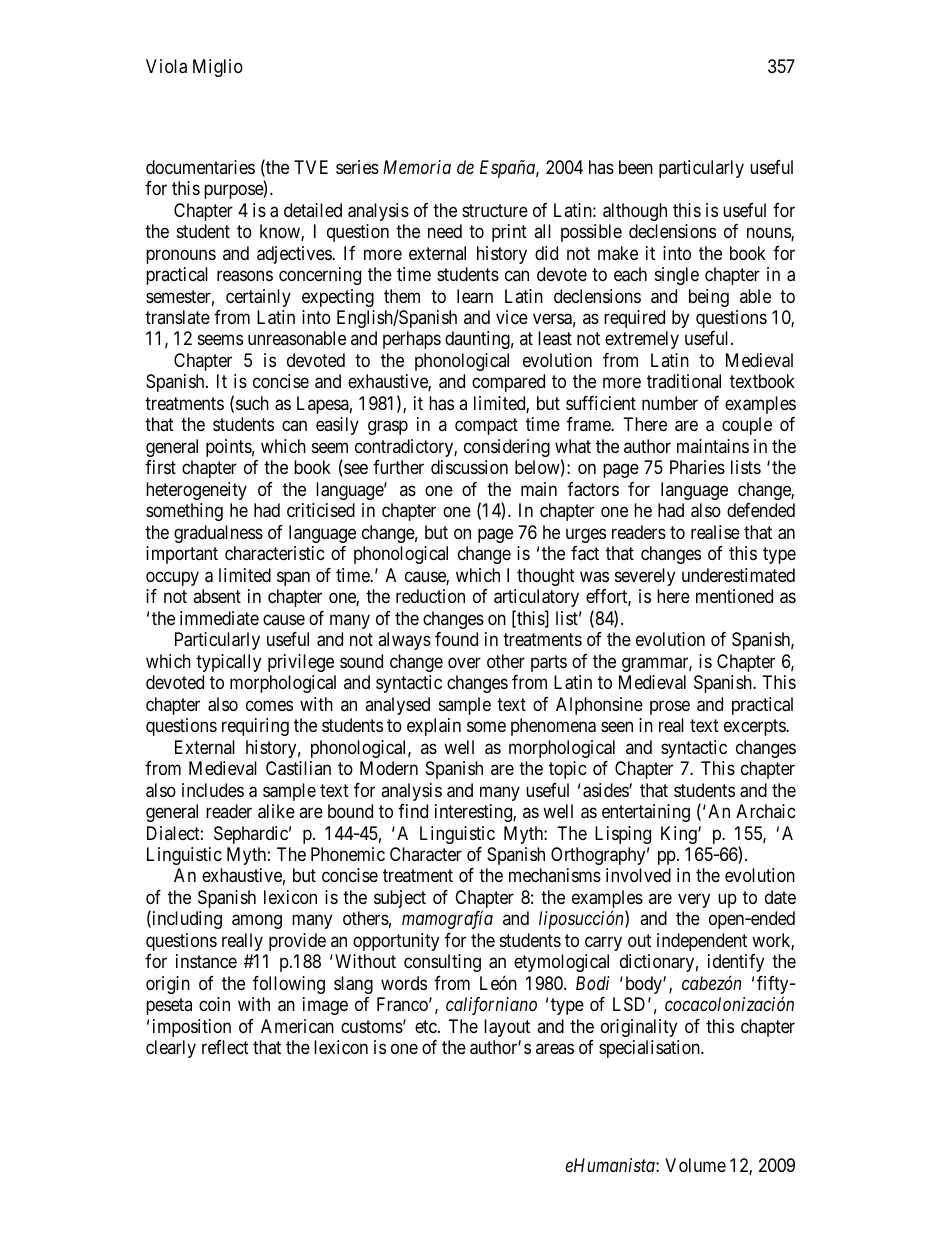  I want to click on been, so click(636, 167).
